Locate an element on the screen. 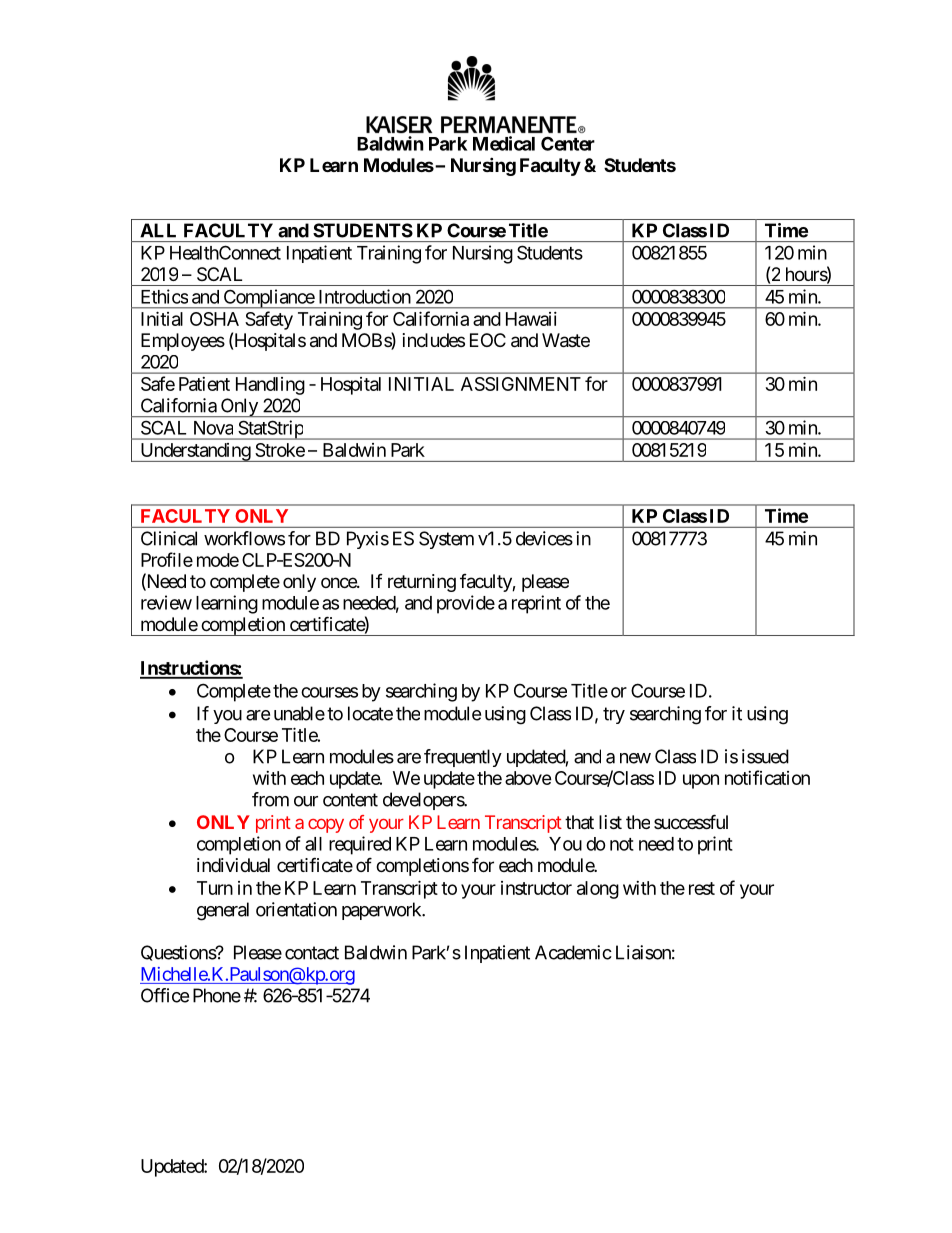 The image size is (952, 1233). contact is located at coordinates (312, 953).
